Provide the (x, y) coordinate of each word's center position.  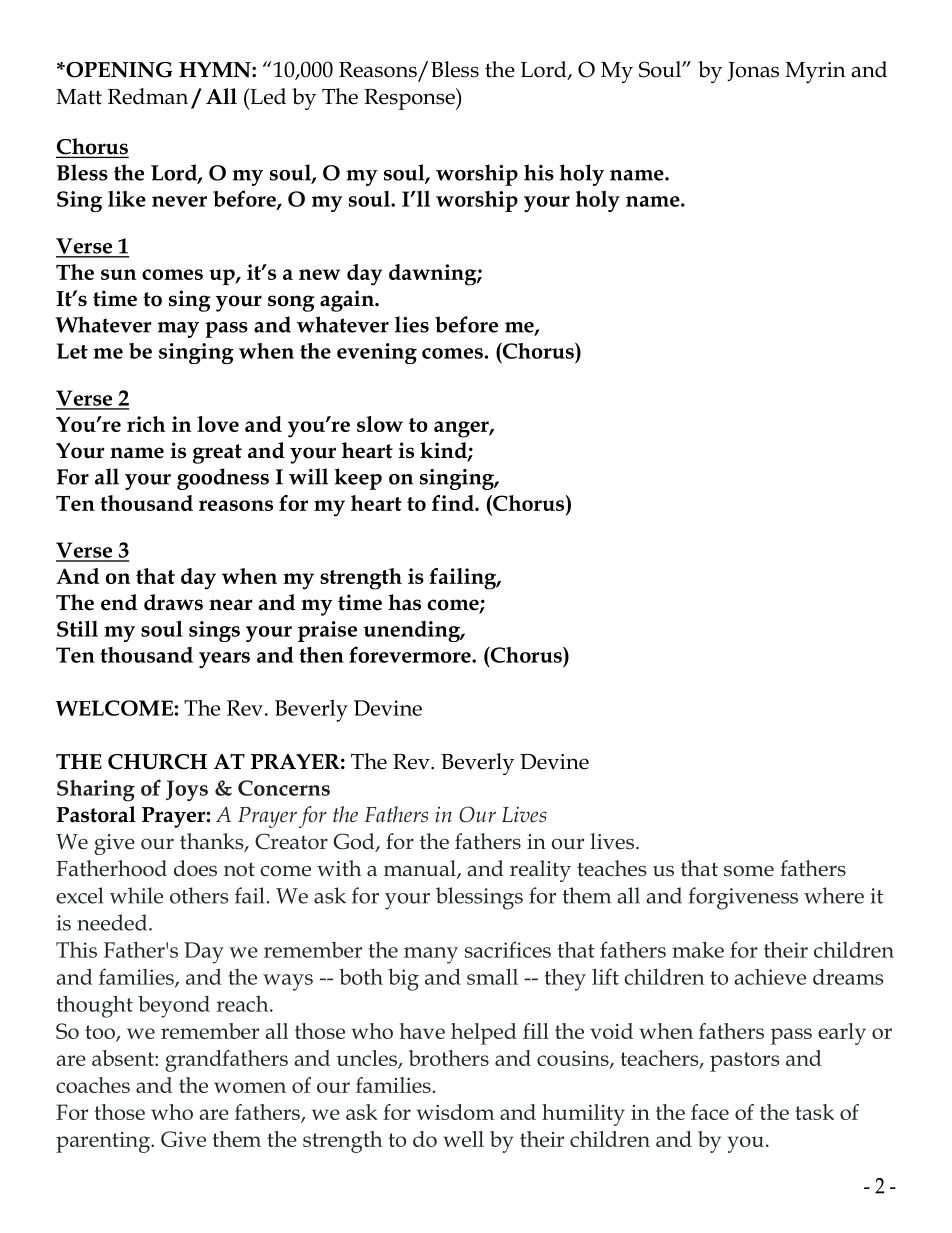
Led (267, 96)
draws (173, 602)
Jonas (753, 72)
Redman (148, 96)
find (454, 503)
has (404, 602)
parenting (104, 1142)
